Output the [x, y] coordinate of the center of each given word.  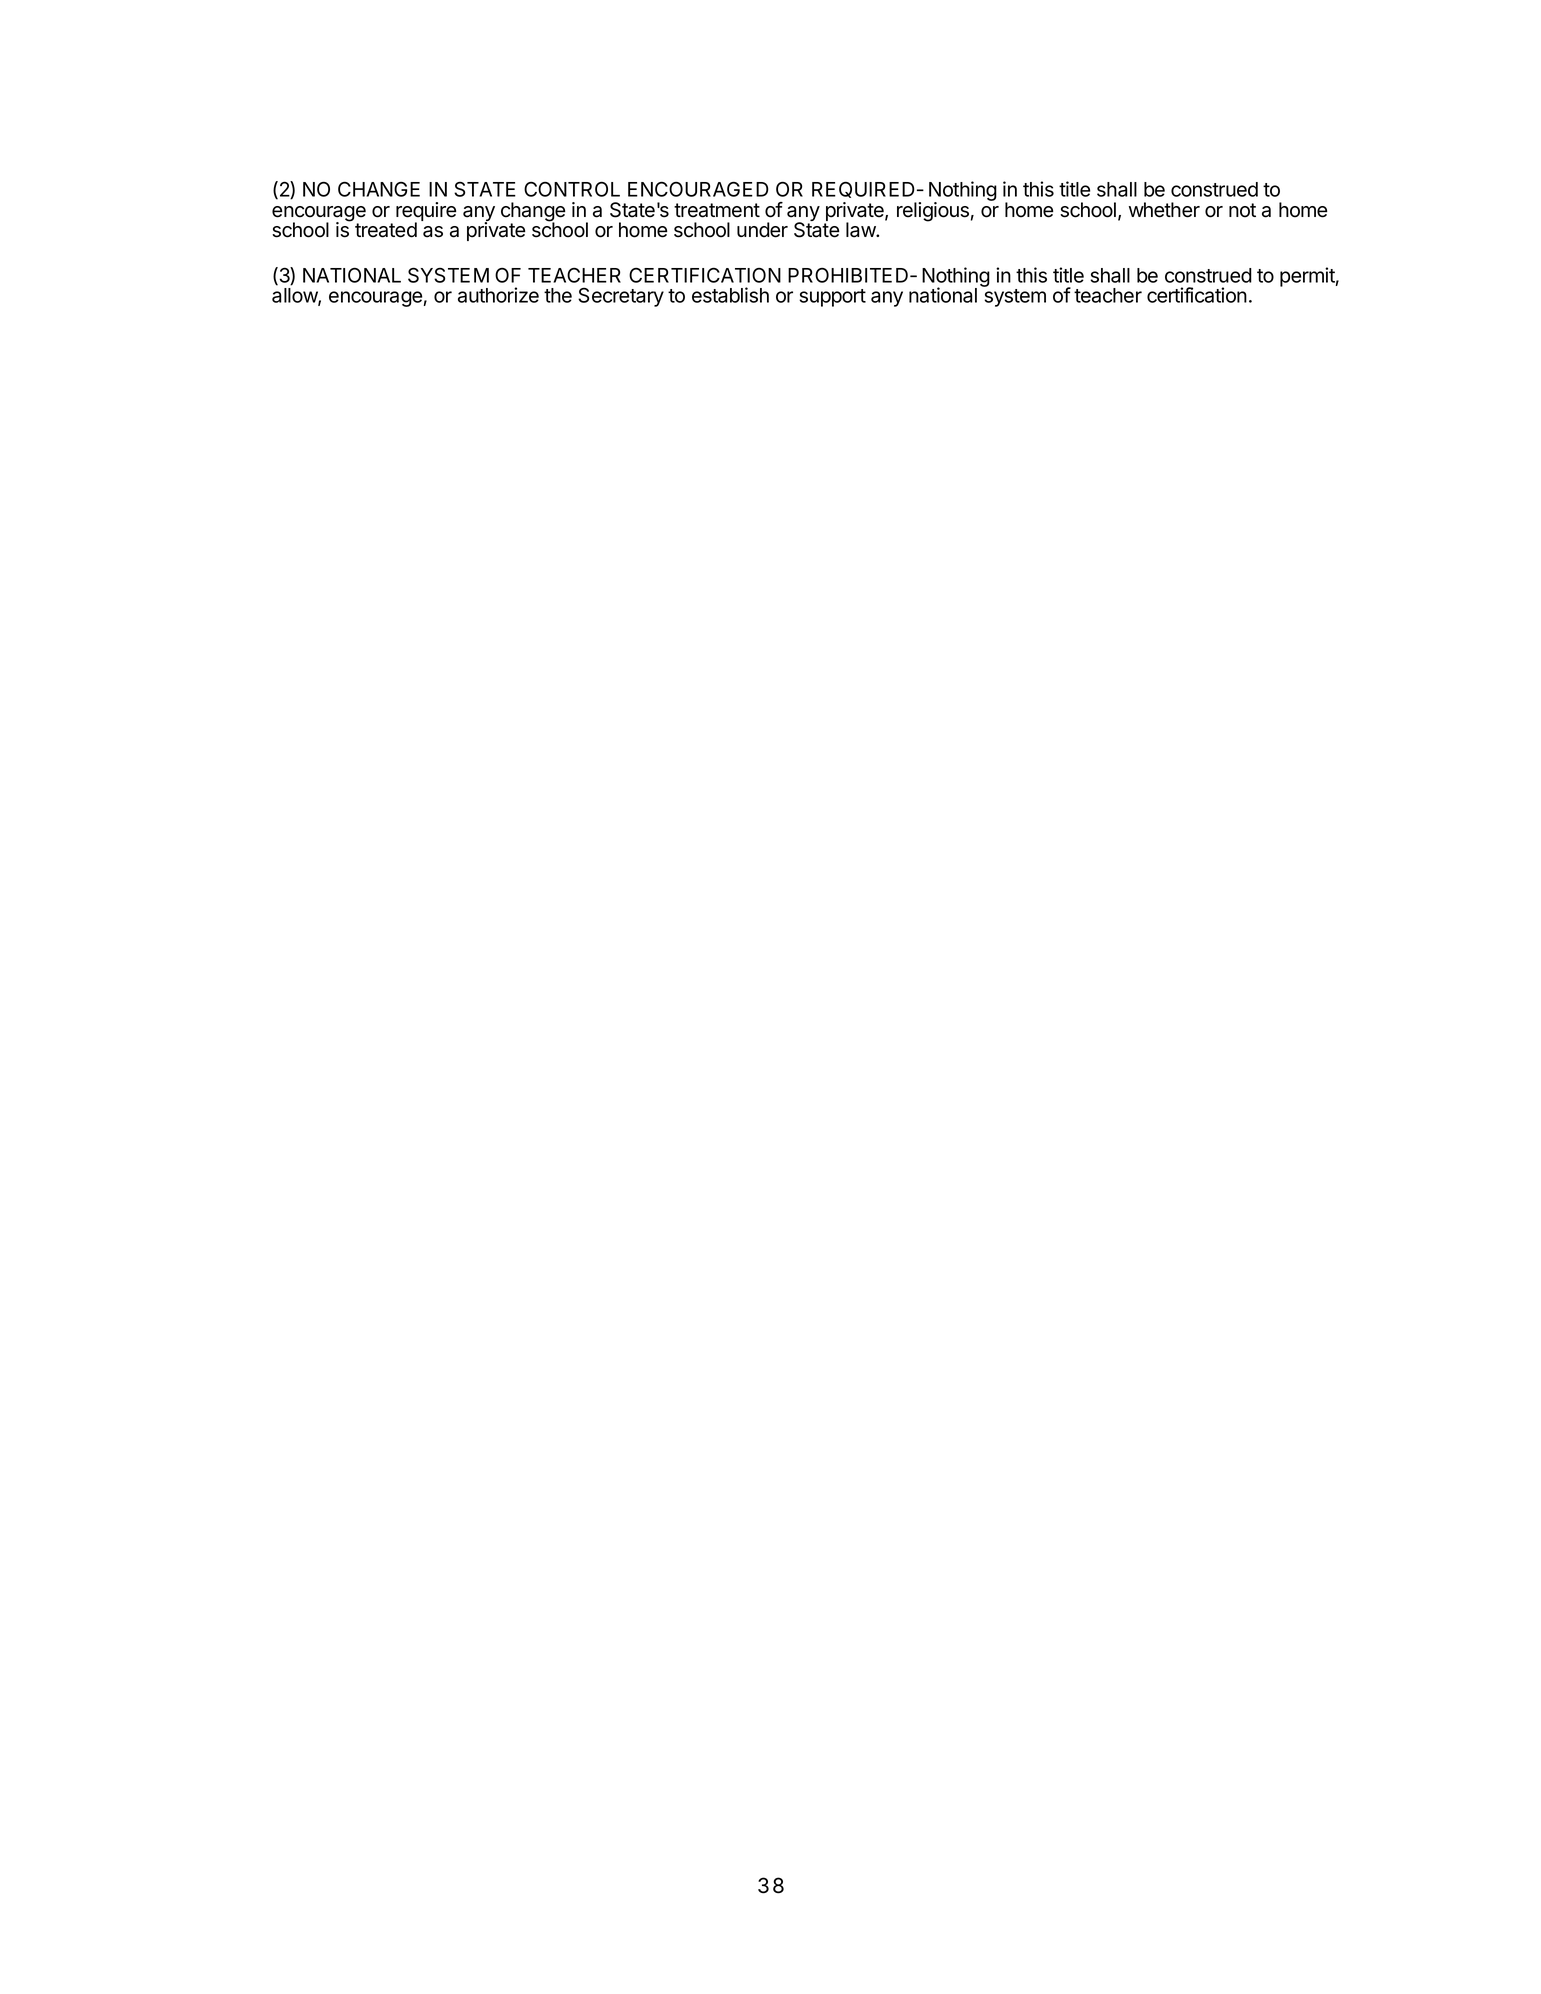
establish [730, 295]
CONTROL [572, 189]
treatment [717, 210]
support [832, 298]
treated [386, 230]
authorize [498, 295]
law [861, 230]
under [762, 230]
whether [1164, 210]
